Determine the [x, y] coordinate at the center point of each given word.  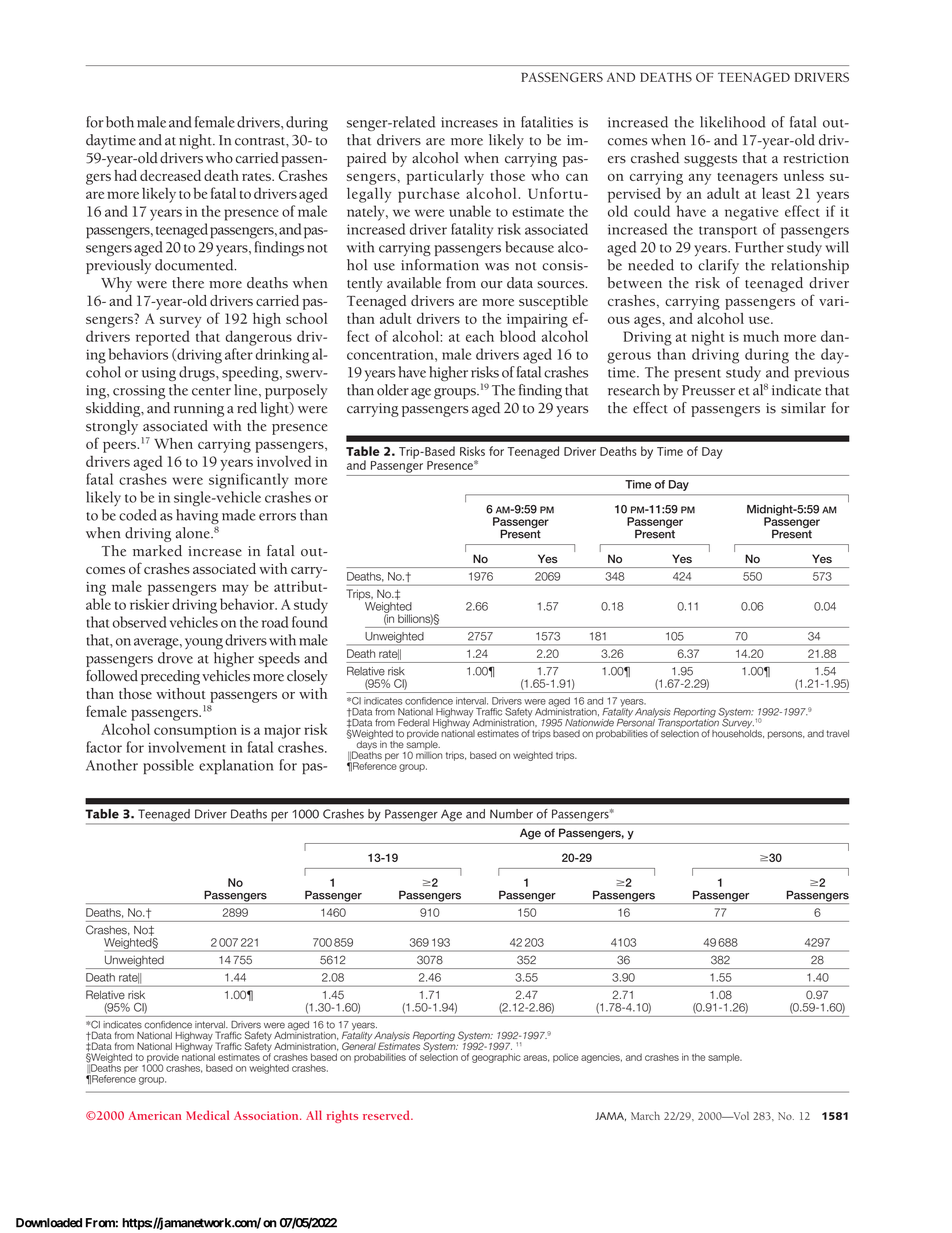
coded [138, 515]
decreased [170, 175]
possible [168, 766]
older [393, 390]
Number [511, 814]
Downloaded [49, 1223]
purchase [429, 195]
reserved [387, 1115]
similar [803, 408]
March [645, 1115]
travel [838, 734]
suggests [710, 161]
